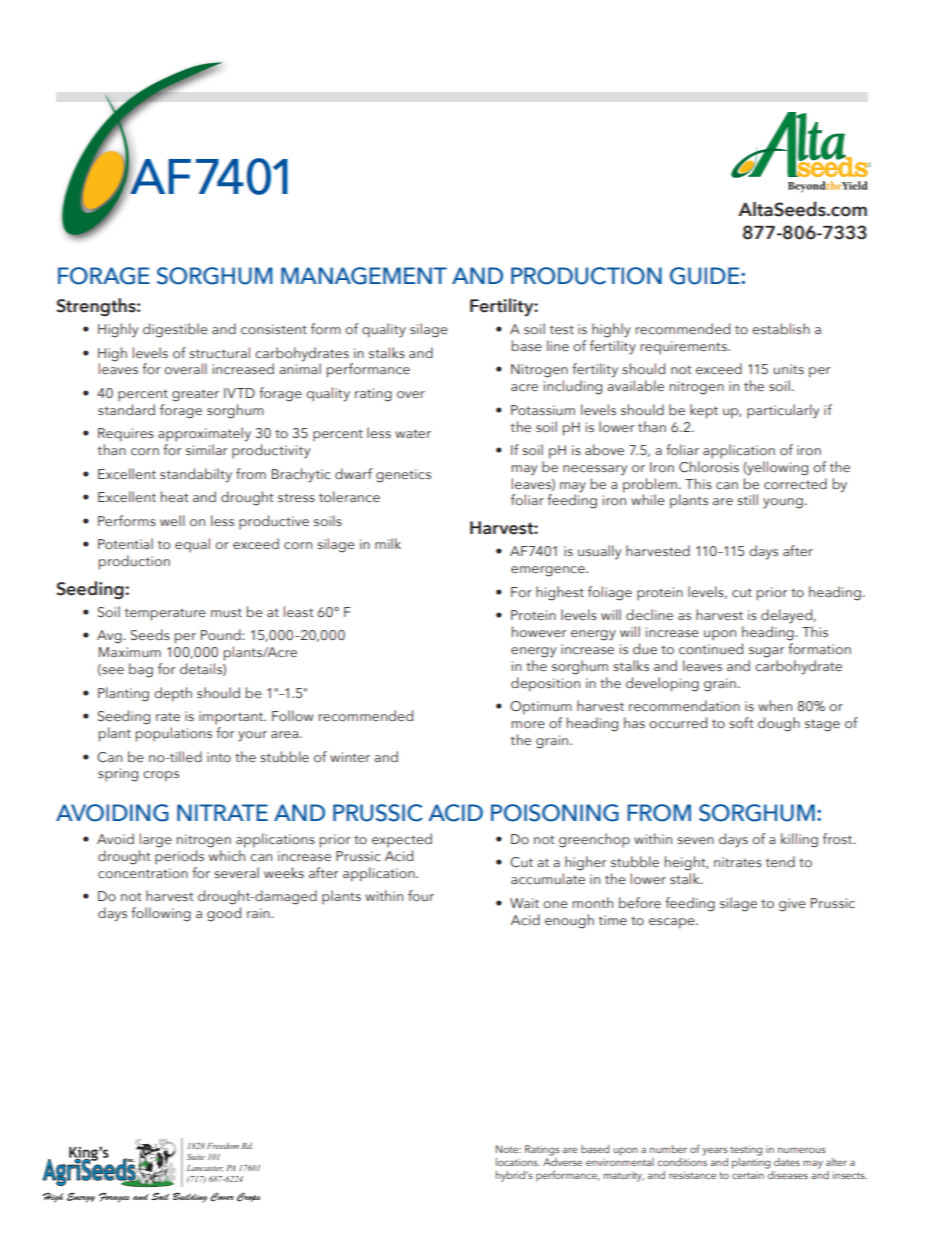 The image size is (952, 1233). I want to click on MANAGEMENT, so click(364, 276).
